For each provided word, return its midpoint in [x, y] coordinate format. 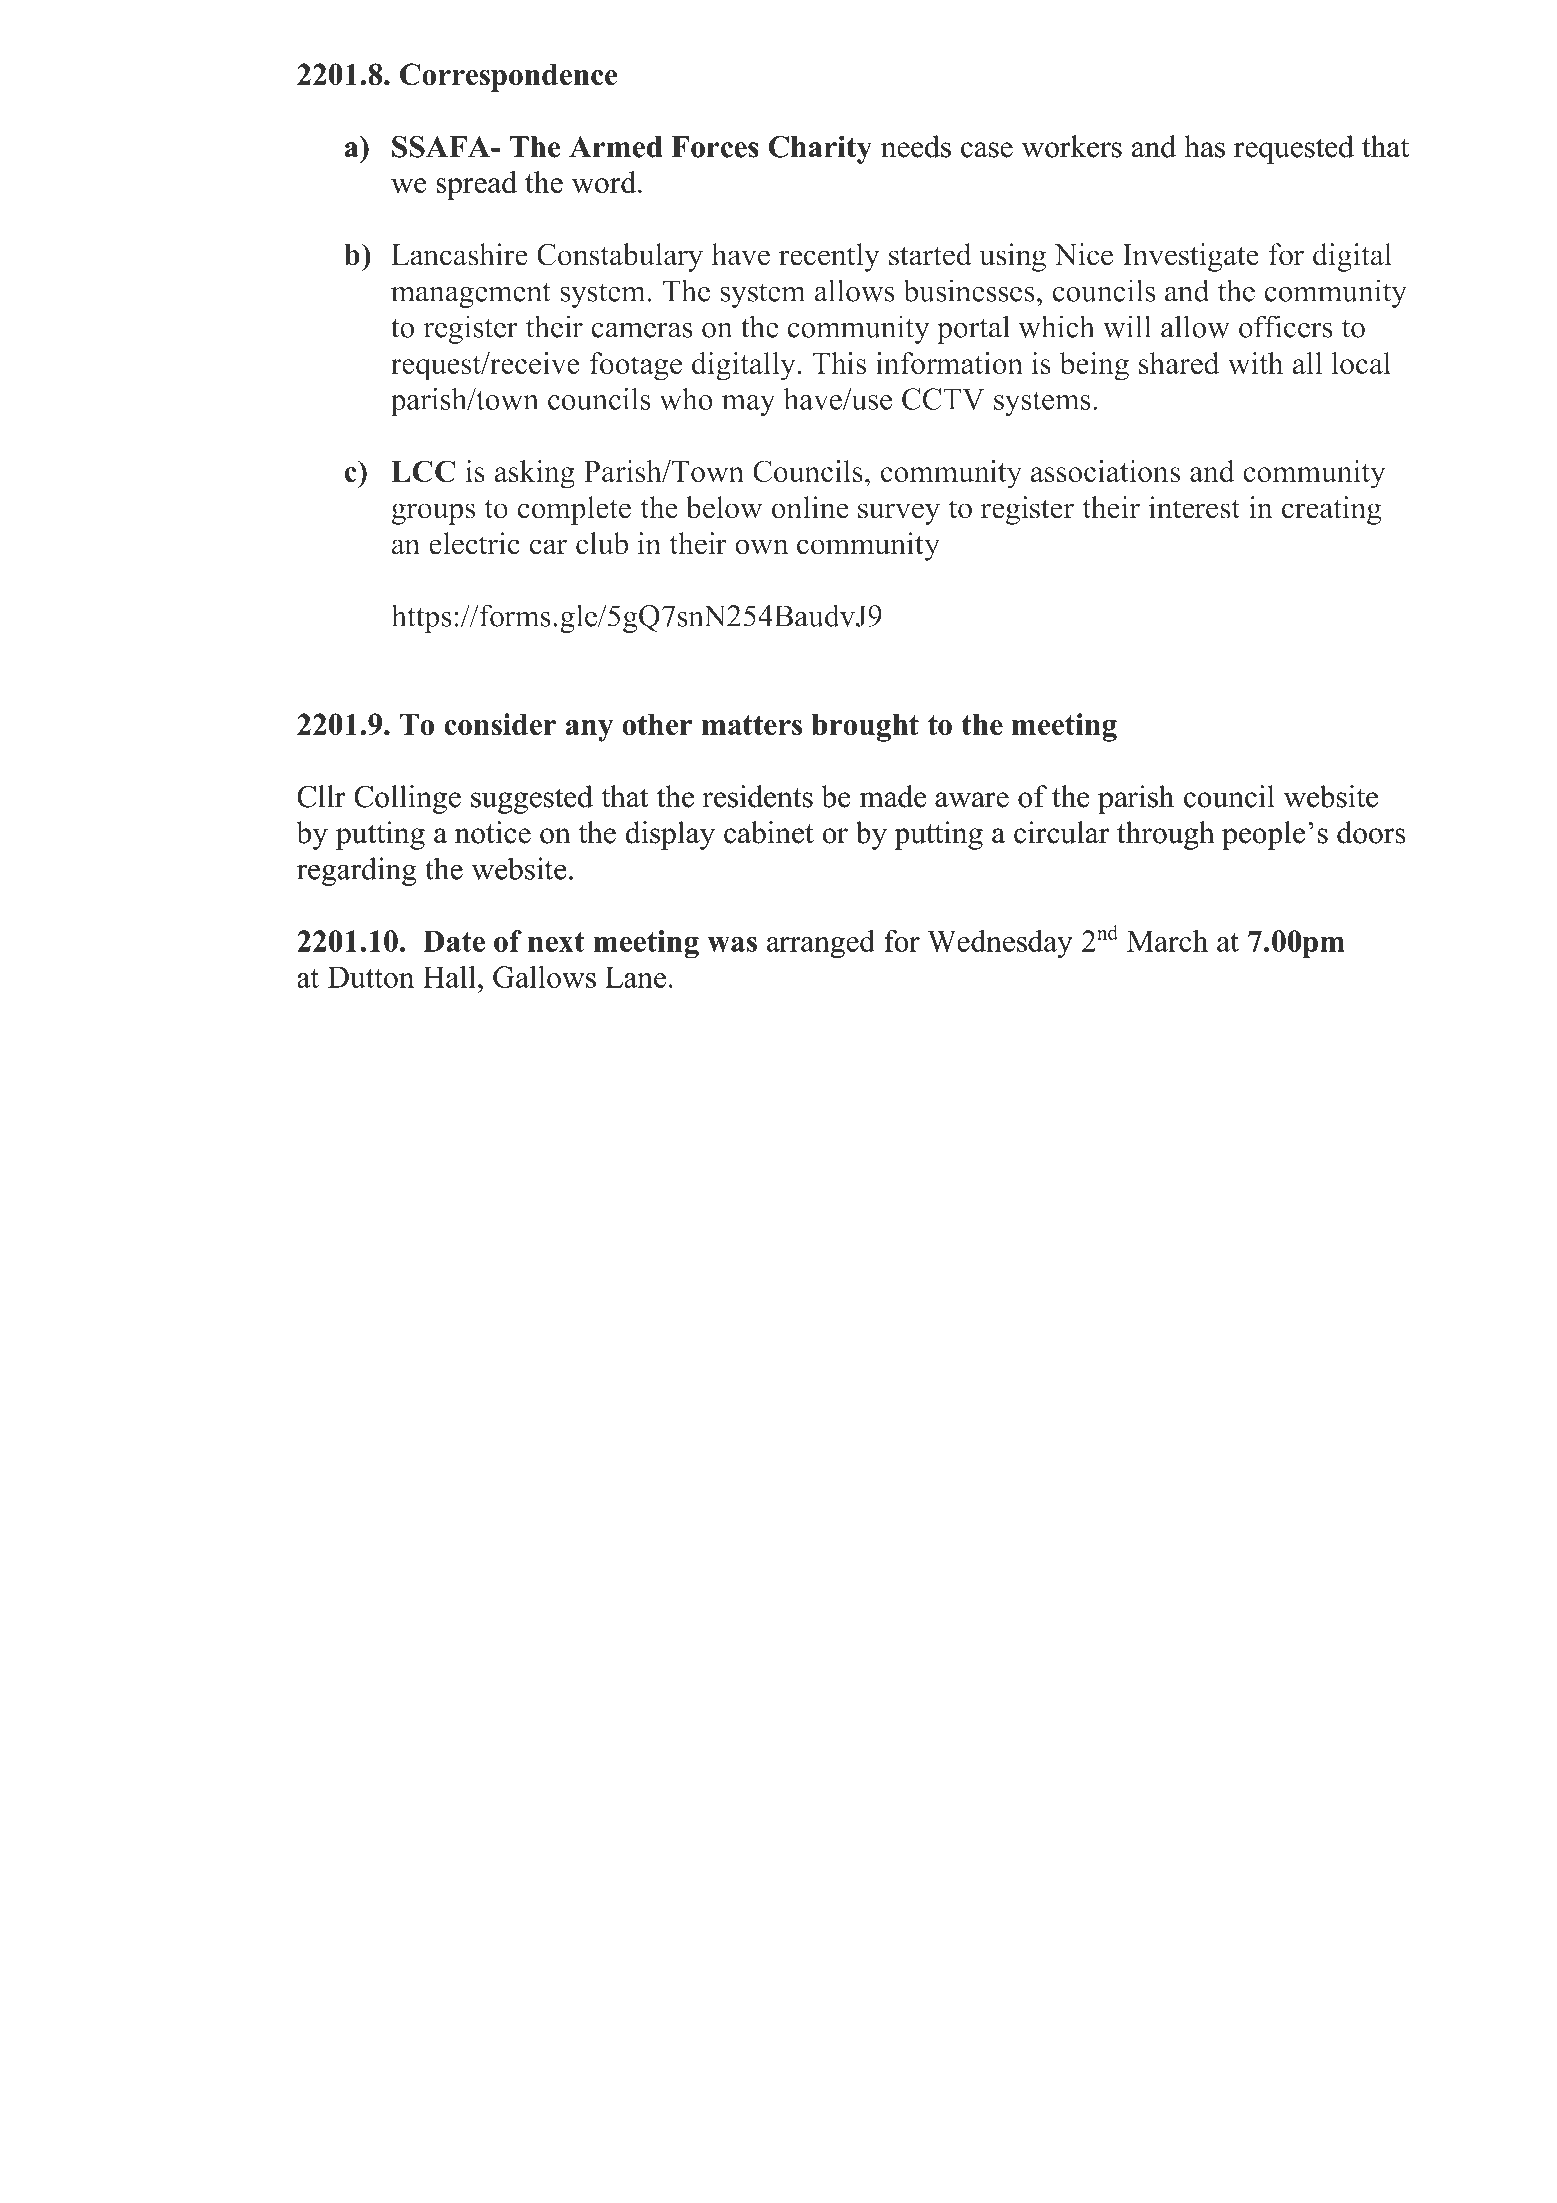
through [1166, 835]
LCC [423, 471]
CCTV [943, 399]
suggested [532, 799]
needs [916, 146]
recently [829, 257]
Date [454, 941]
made [893, 796]
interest [1194, 507]
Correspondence [509, 77]
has [1205, 146]
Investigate [1191, 257]
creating [1332, 510]
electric [474, 543]
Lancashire [459, 254]
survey [899, 514]
